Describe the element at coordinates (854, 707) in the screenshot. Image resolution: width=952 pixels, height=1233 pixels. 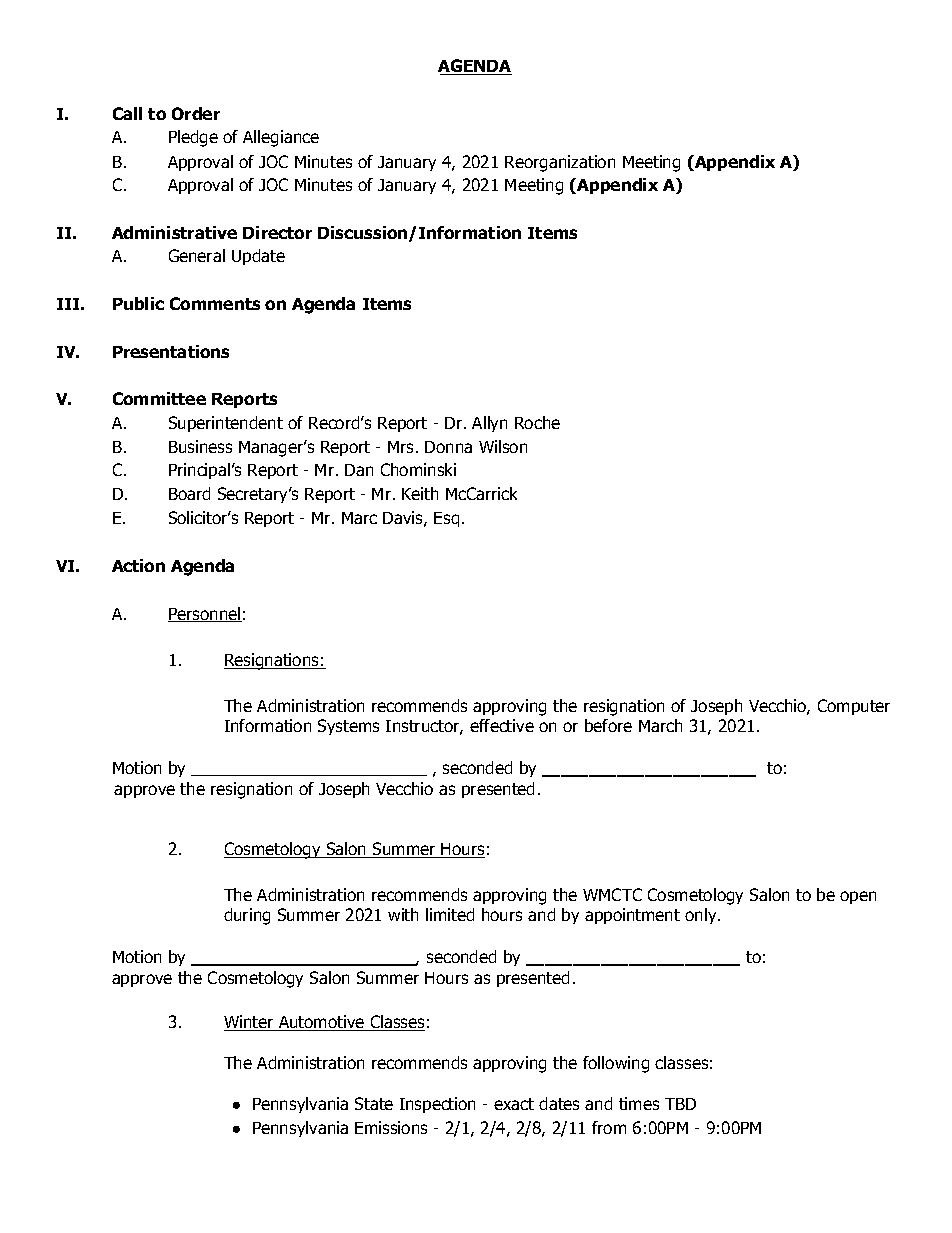
I see `Computer` at that location.
